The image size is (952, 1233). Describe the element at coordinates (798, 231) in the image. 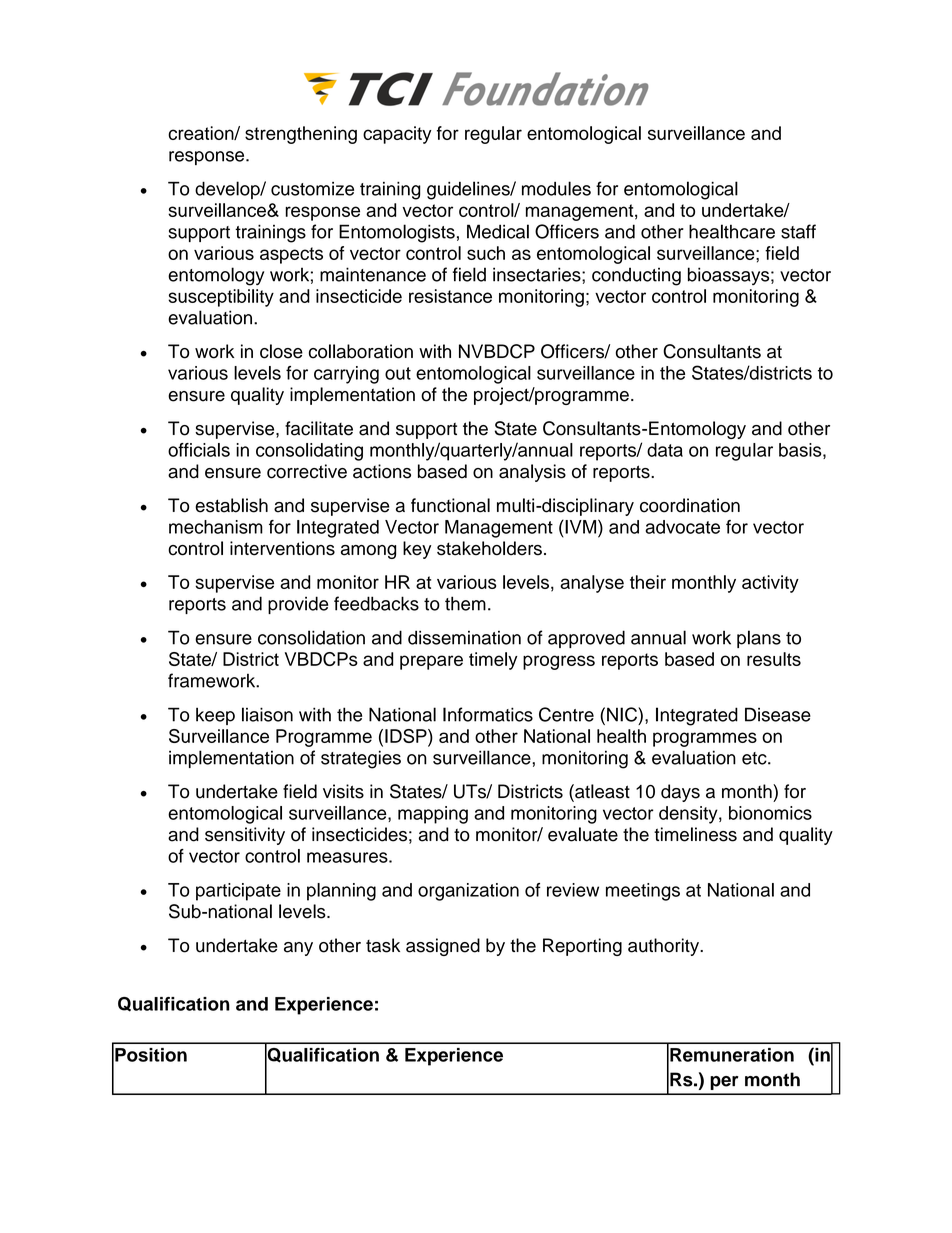

I see `staff` at that location.
